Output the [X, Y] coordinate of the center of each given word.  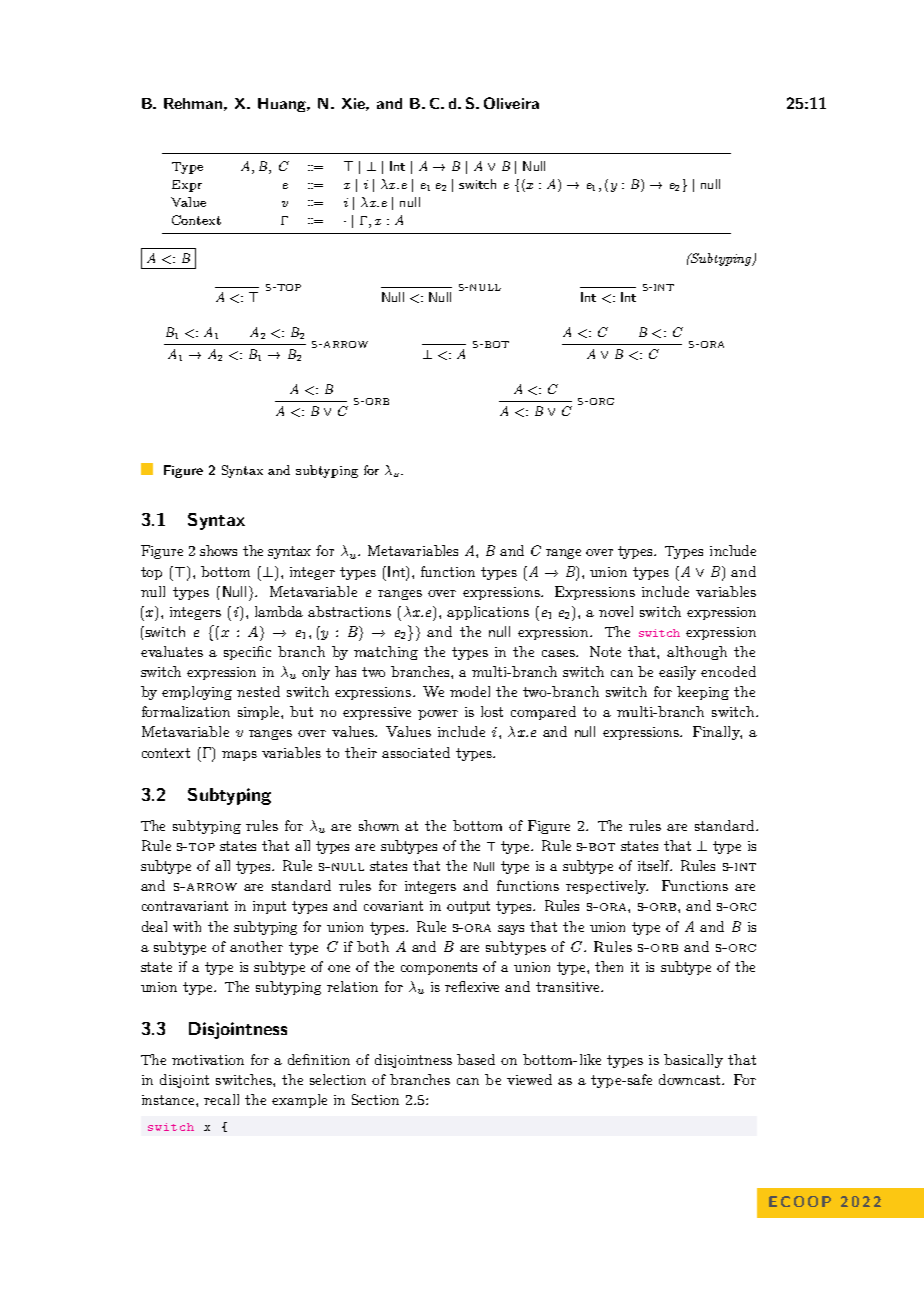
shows [218, 550]
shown [379, 825]
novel [616, 611]
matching [386, 653]
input [269, 907]
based [476, 1059]
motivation [208, 1060]
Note [605, 651]
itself [655, 865]
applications [488, 613]
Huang [283, 105]
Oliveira [511, 103]
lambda [279, 611]
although [697, 653]
